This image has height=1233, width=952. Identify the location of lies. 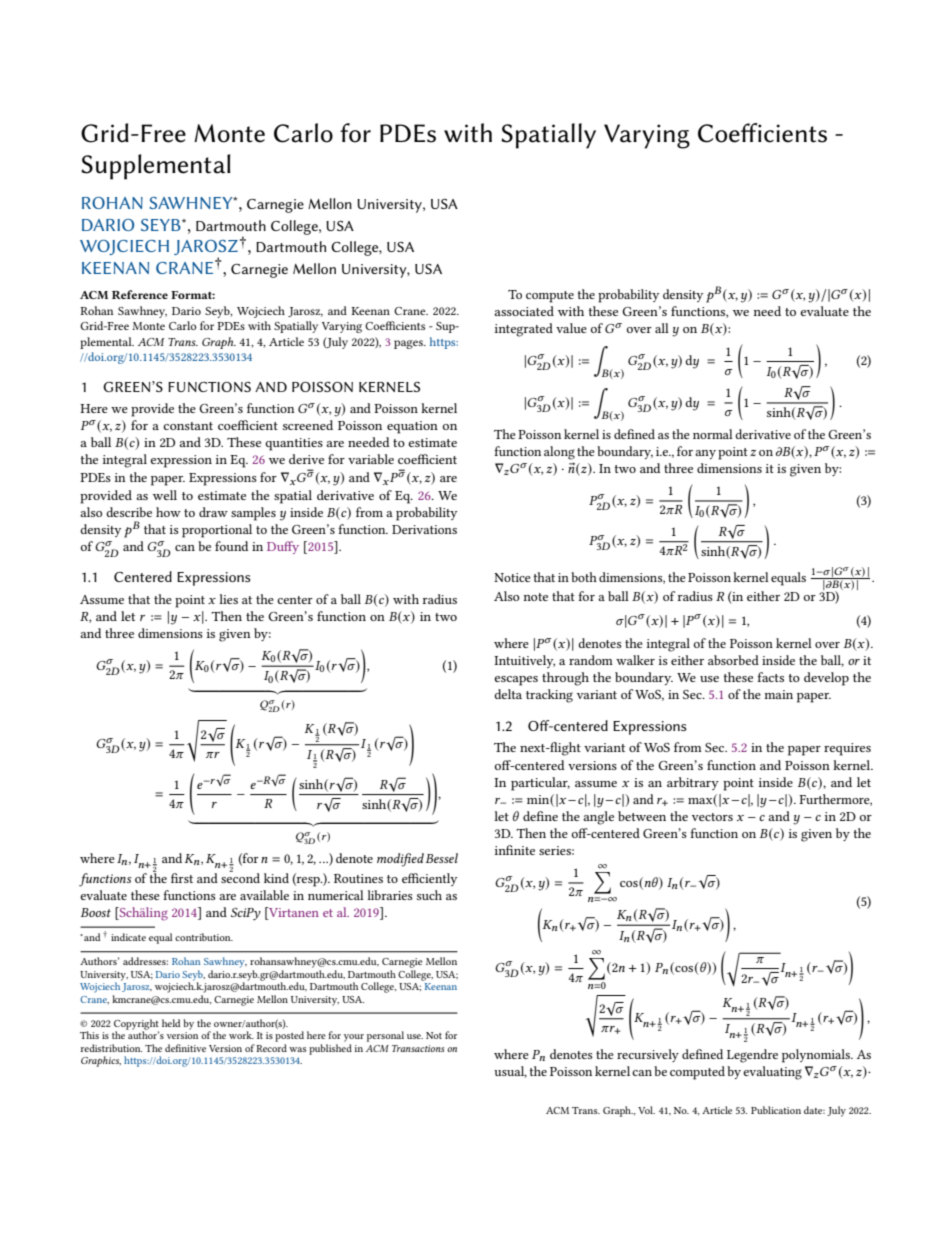
(228, 599).
